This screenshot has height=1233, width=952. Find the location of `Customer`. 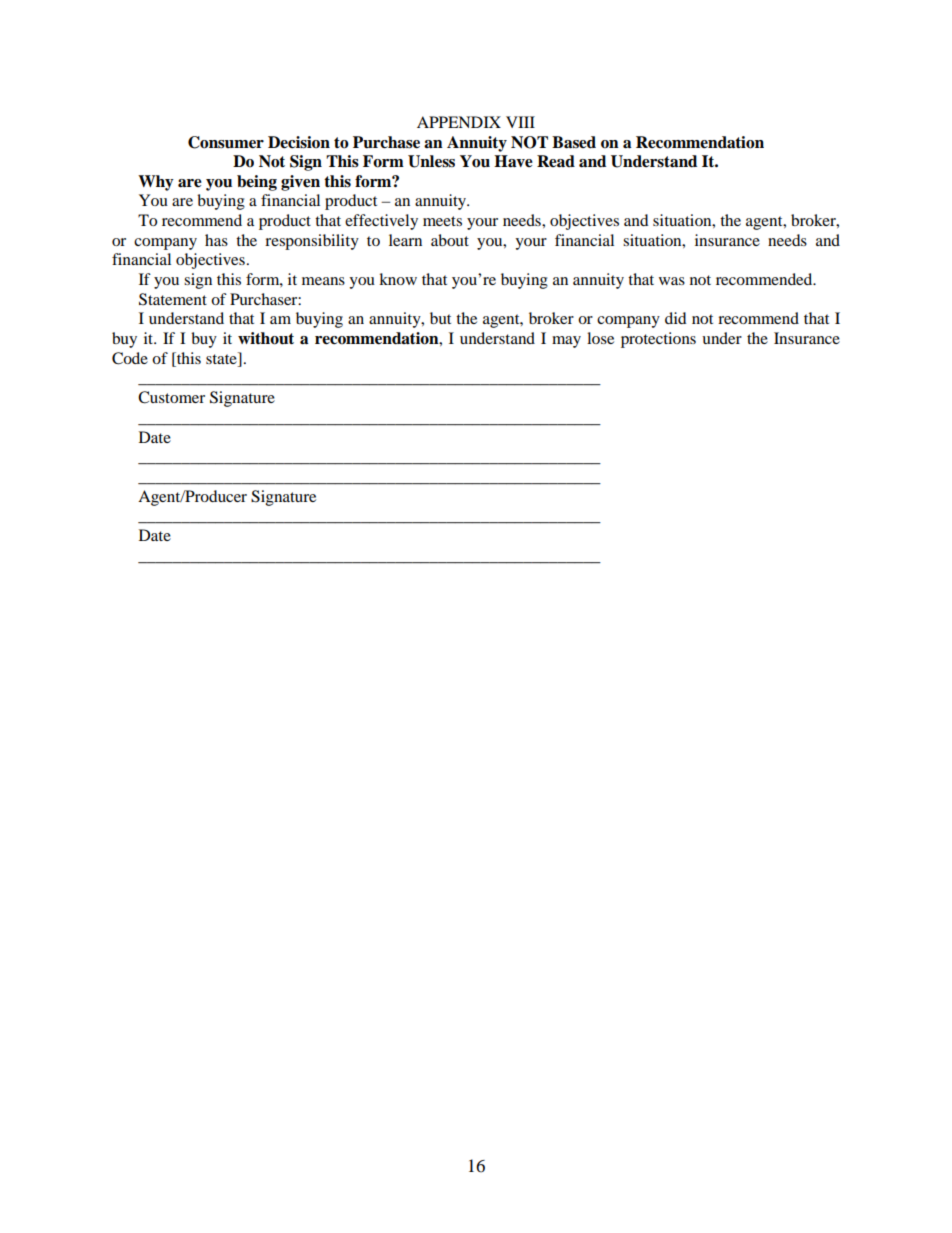

Customer is located at coordinates (171, 397).
